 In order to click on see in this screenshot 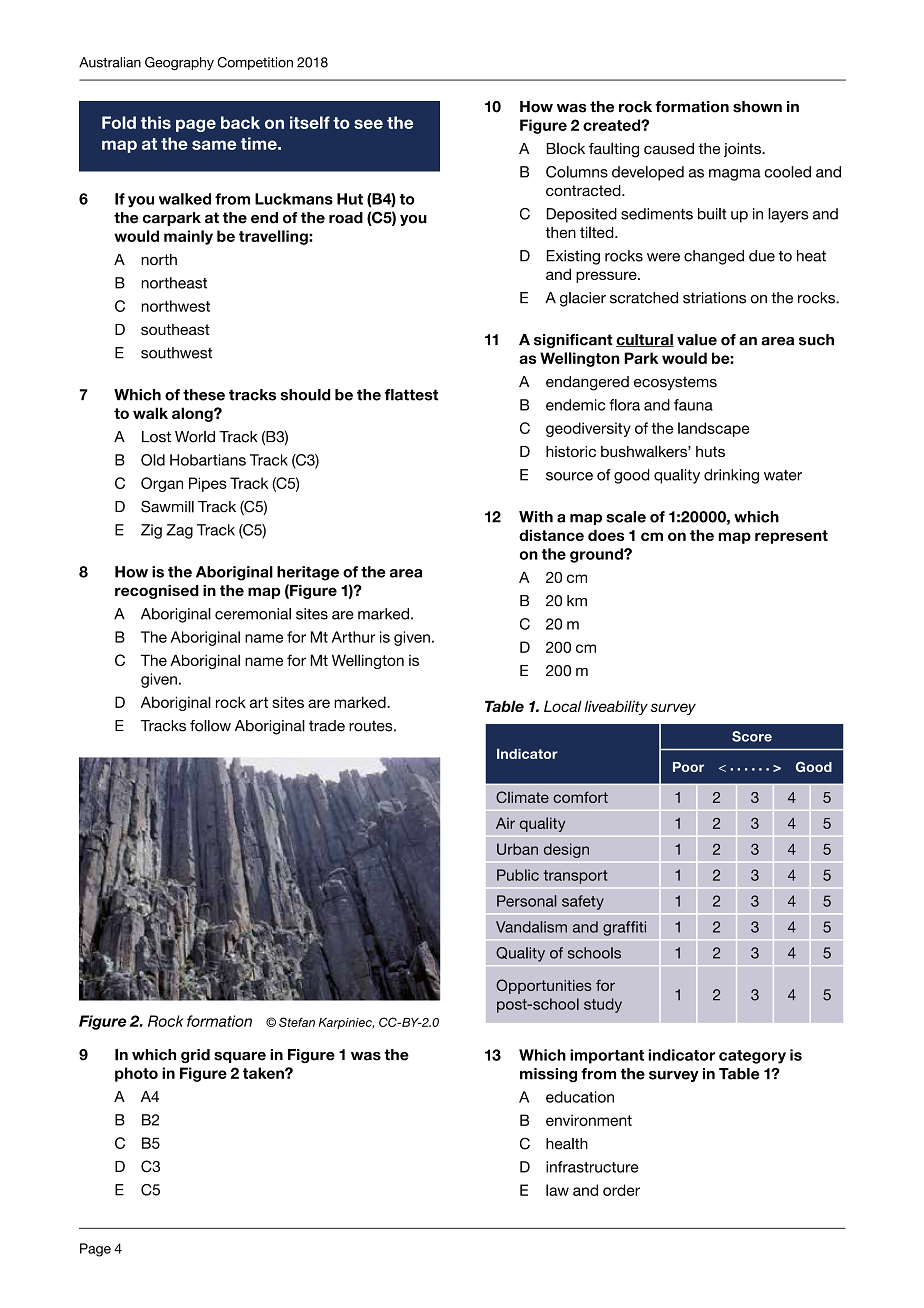, I will do `click(368, 124)`.
